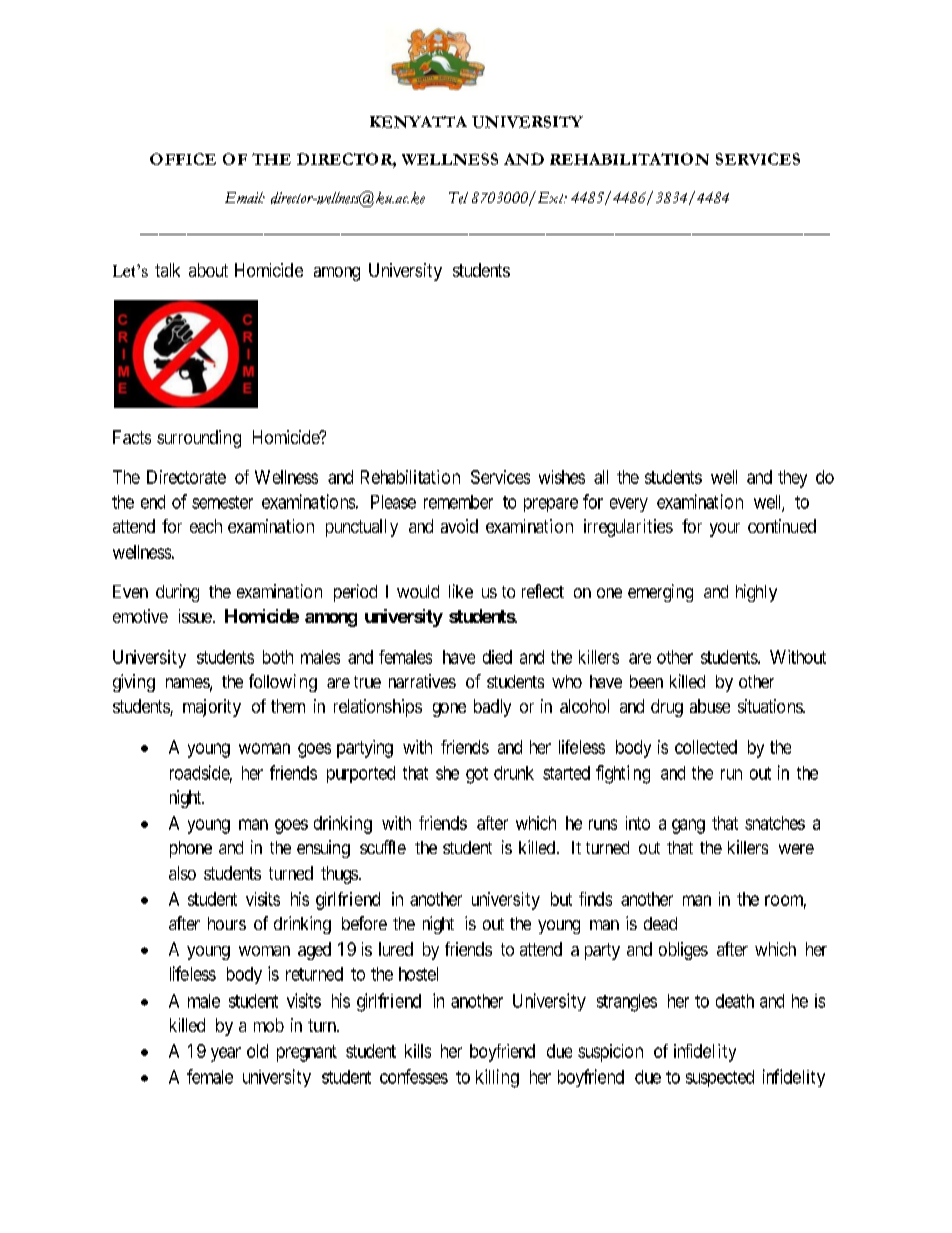  Describe the element at coordinates (792, 479) in the screenshot. I see `they` at that location.
